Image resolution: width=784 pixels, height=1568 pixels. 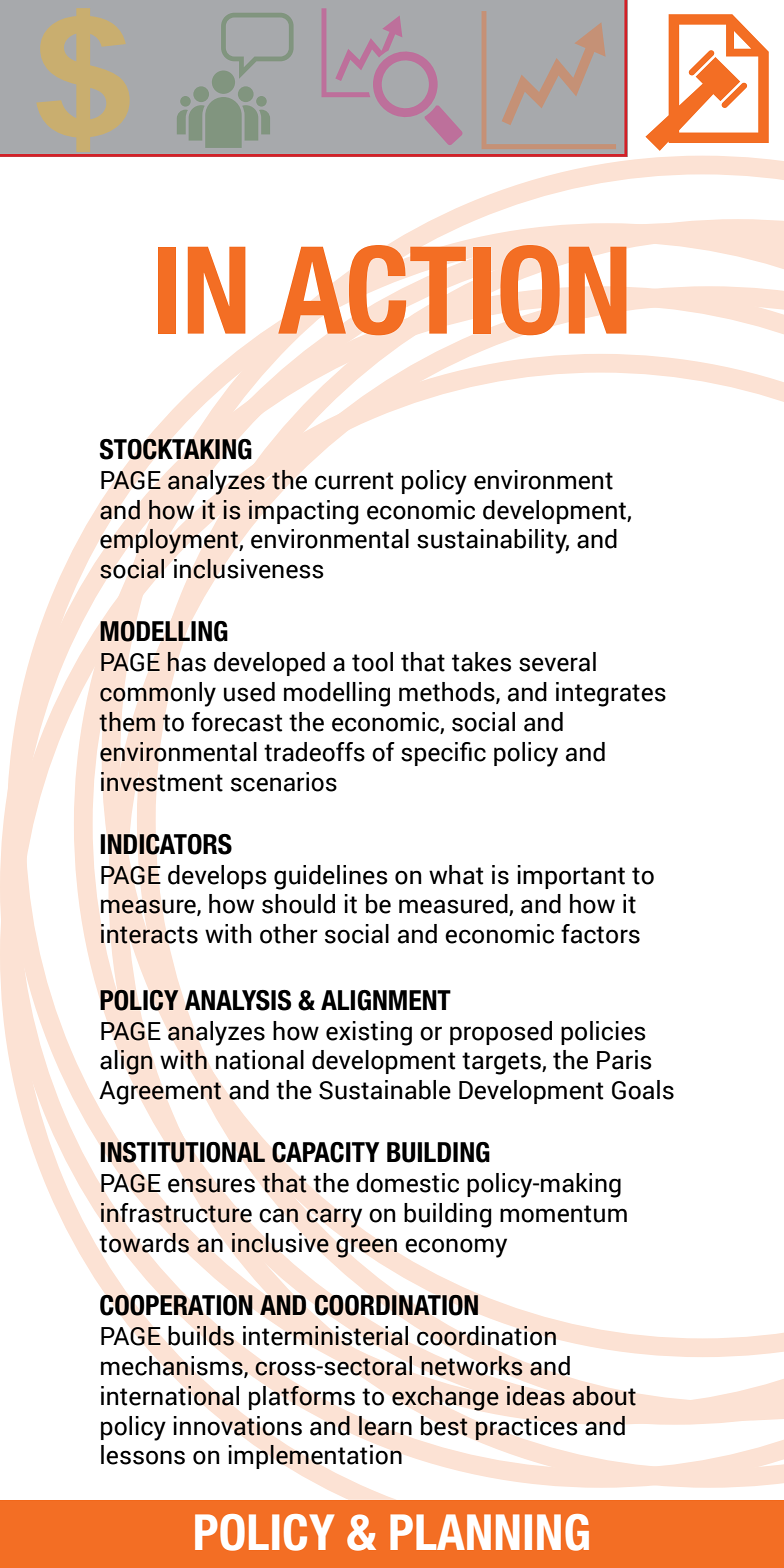 I want to click on ACTION, so click(x=452, y=290).
